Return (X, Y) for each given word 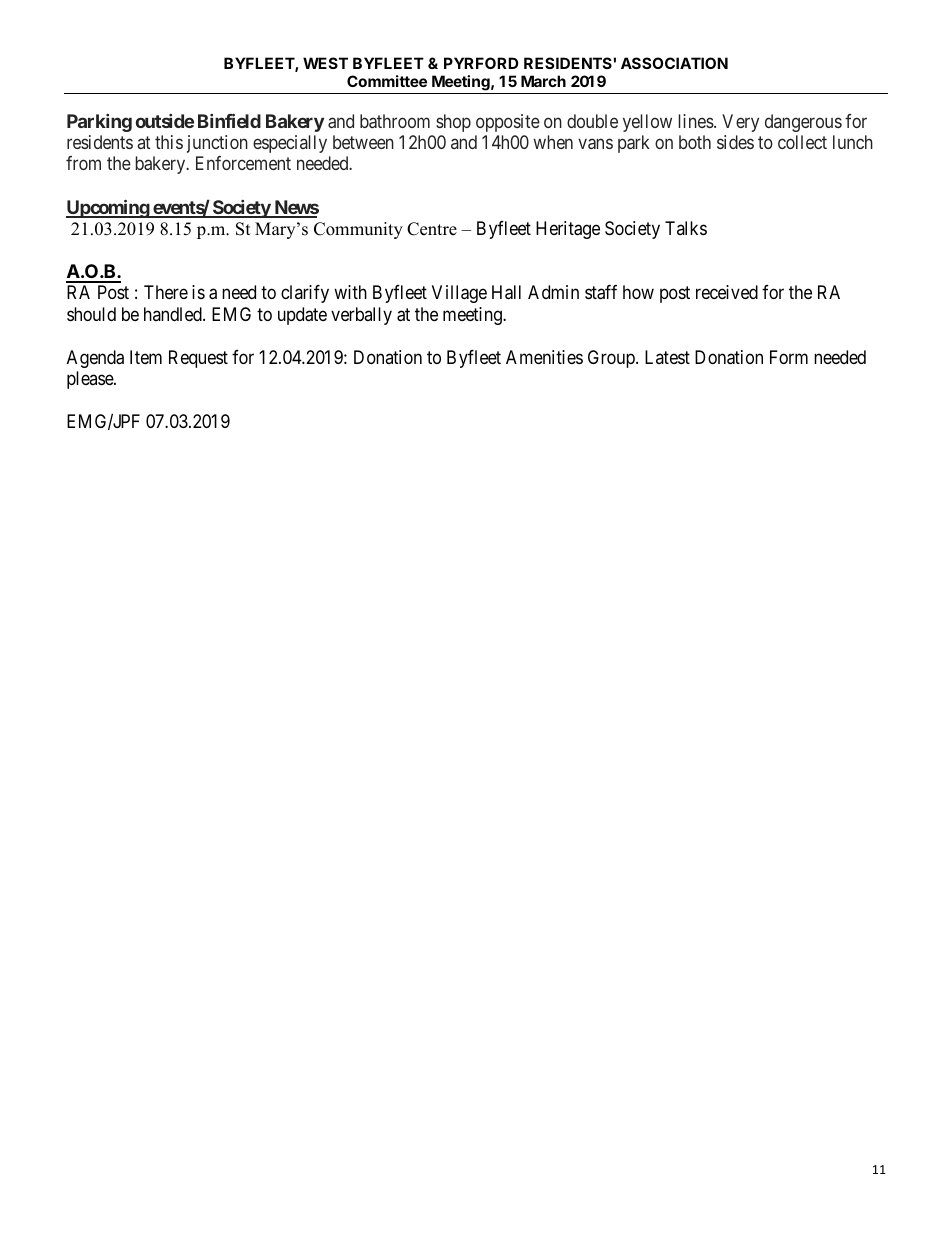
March (543, 81)
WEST (325, 63)
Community (358, 230)
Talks (686, 228)
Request (198, 359)
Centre (432, 229)
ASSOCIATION (674, 63)
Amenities (544, 357)
